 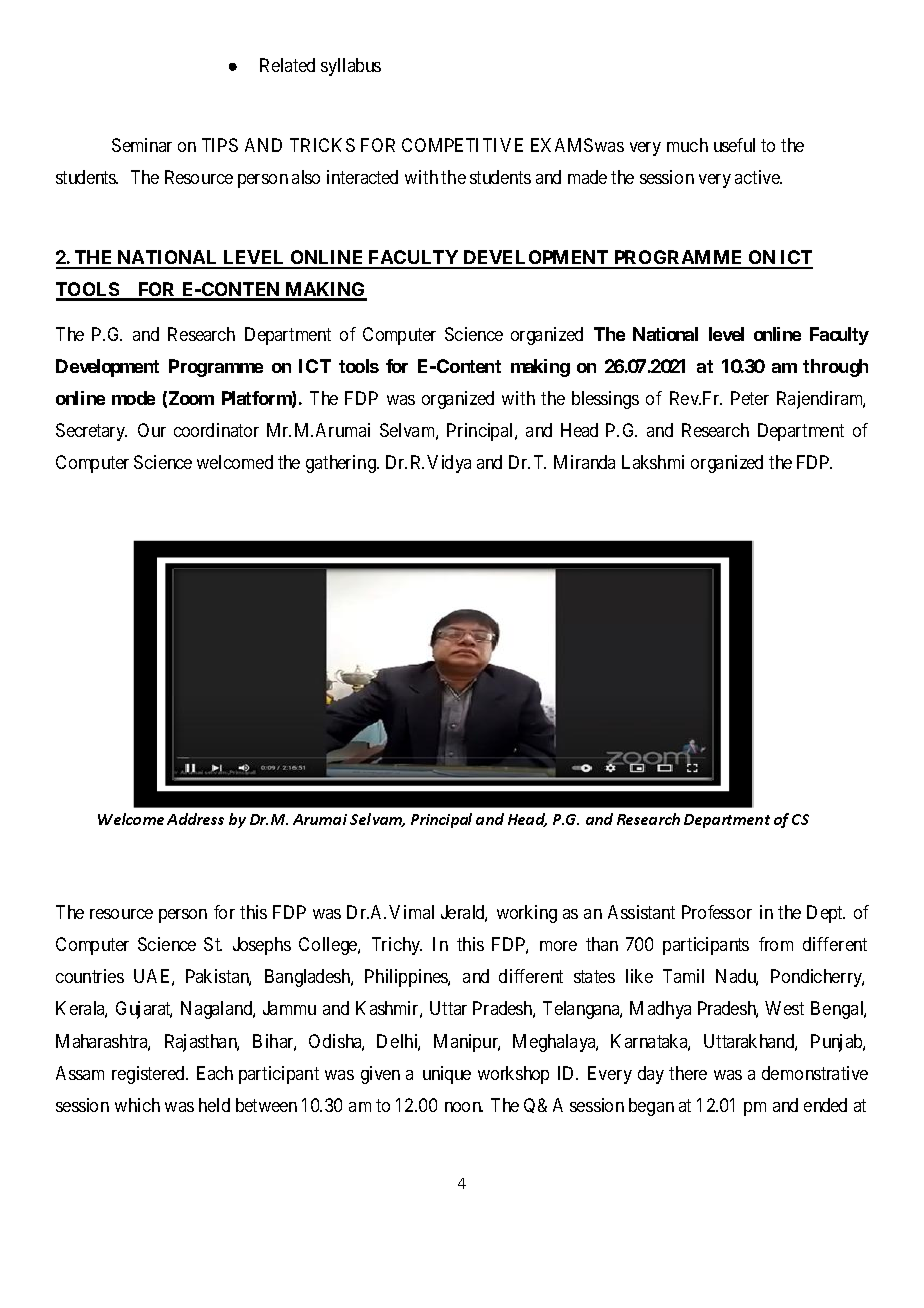 I want to click on Professor, so click(x=717, y=912).
